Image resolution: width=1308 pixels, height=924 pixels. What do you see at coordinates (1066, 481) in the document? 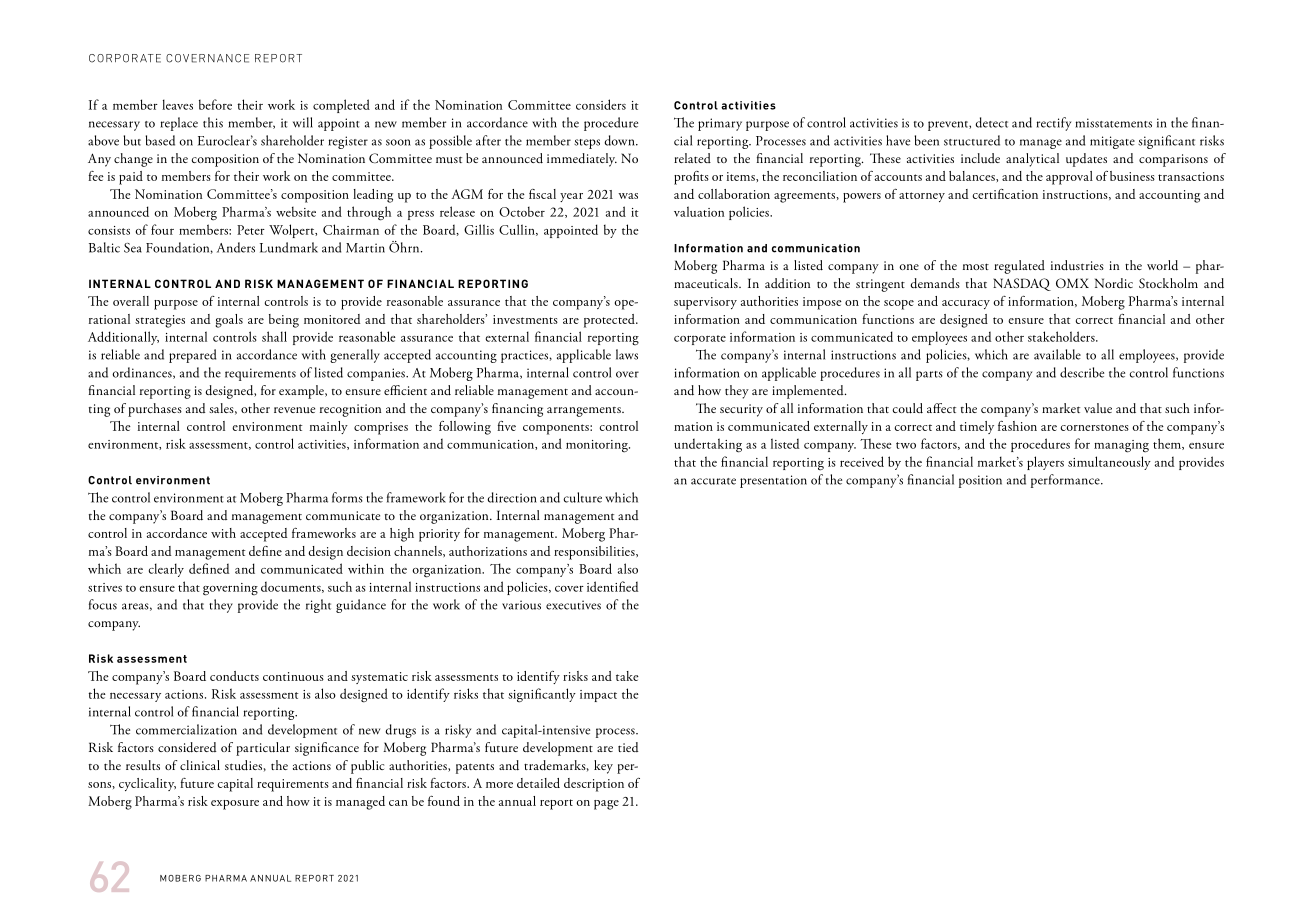
I see `performance` at bounding box center [1066, 481].
